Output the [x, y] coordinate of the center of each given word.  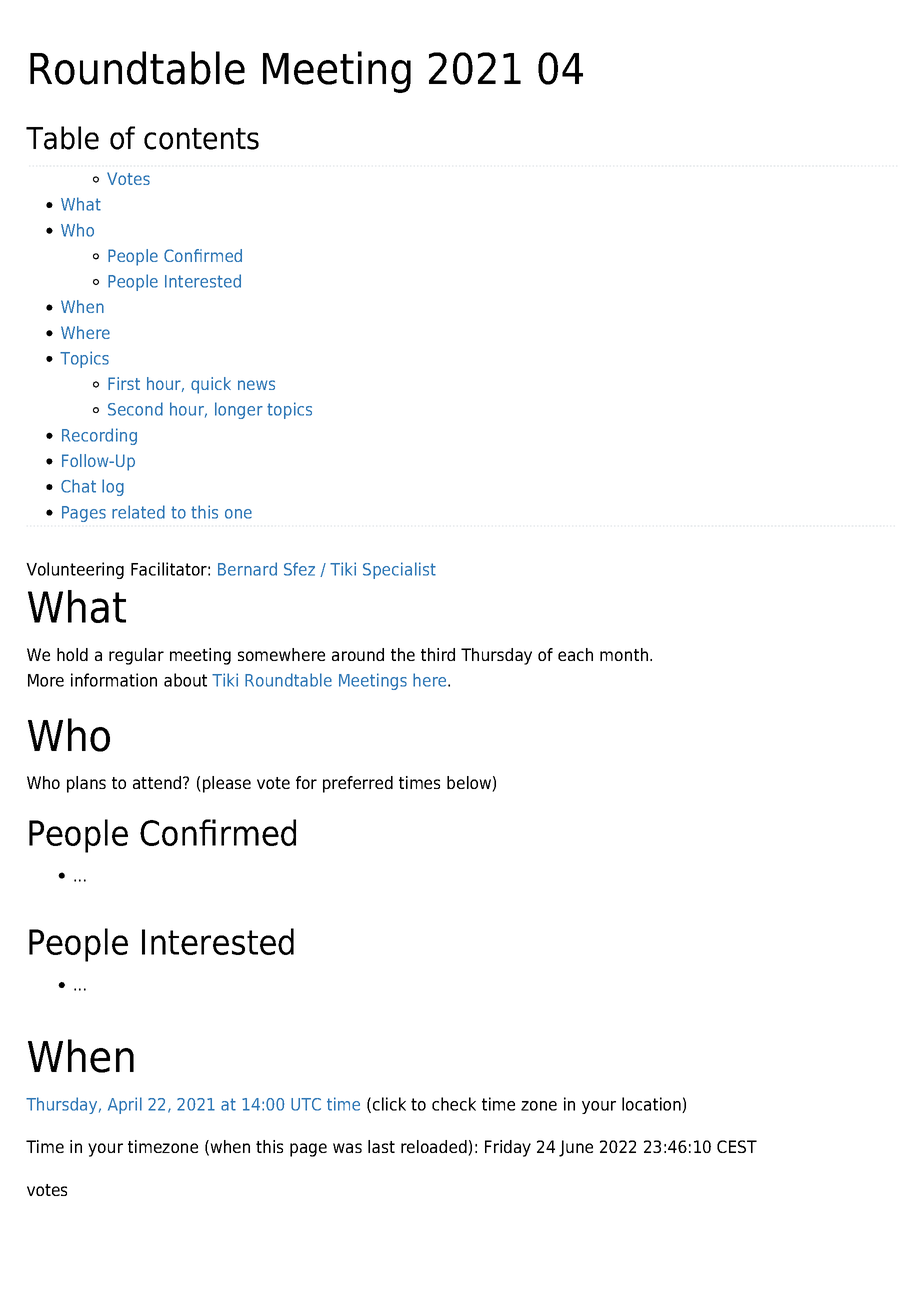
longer [239, 410]
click [389, 1104]
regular [136, 656]
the [403, 654]
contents [201, 139]
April [125, 1105]
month [624, 654]
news [256, 385]
